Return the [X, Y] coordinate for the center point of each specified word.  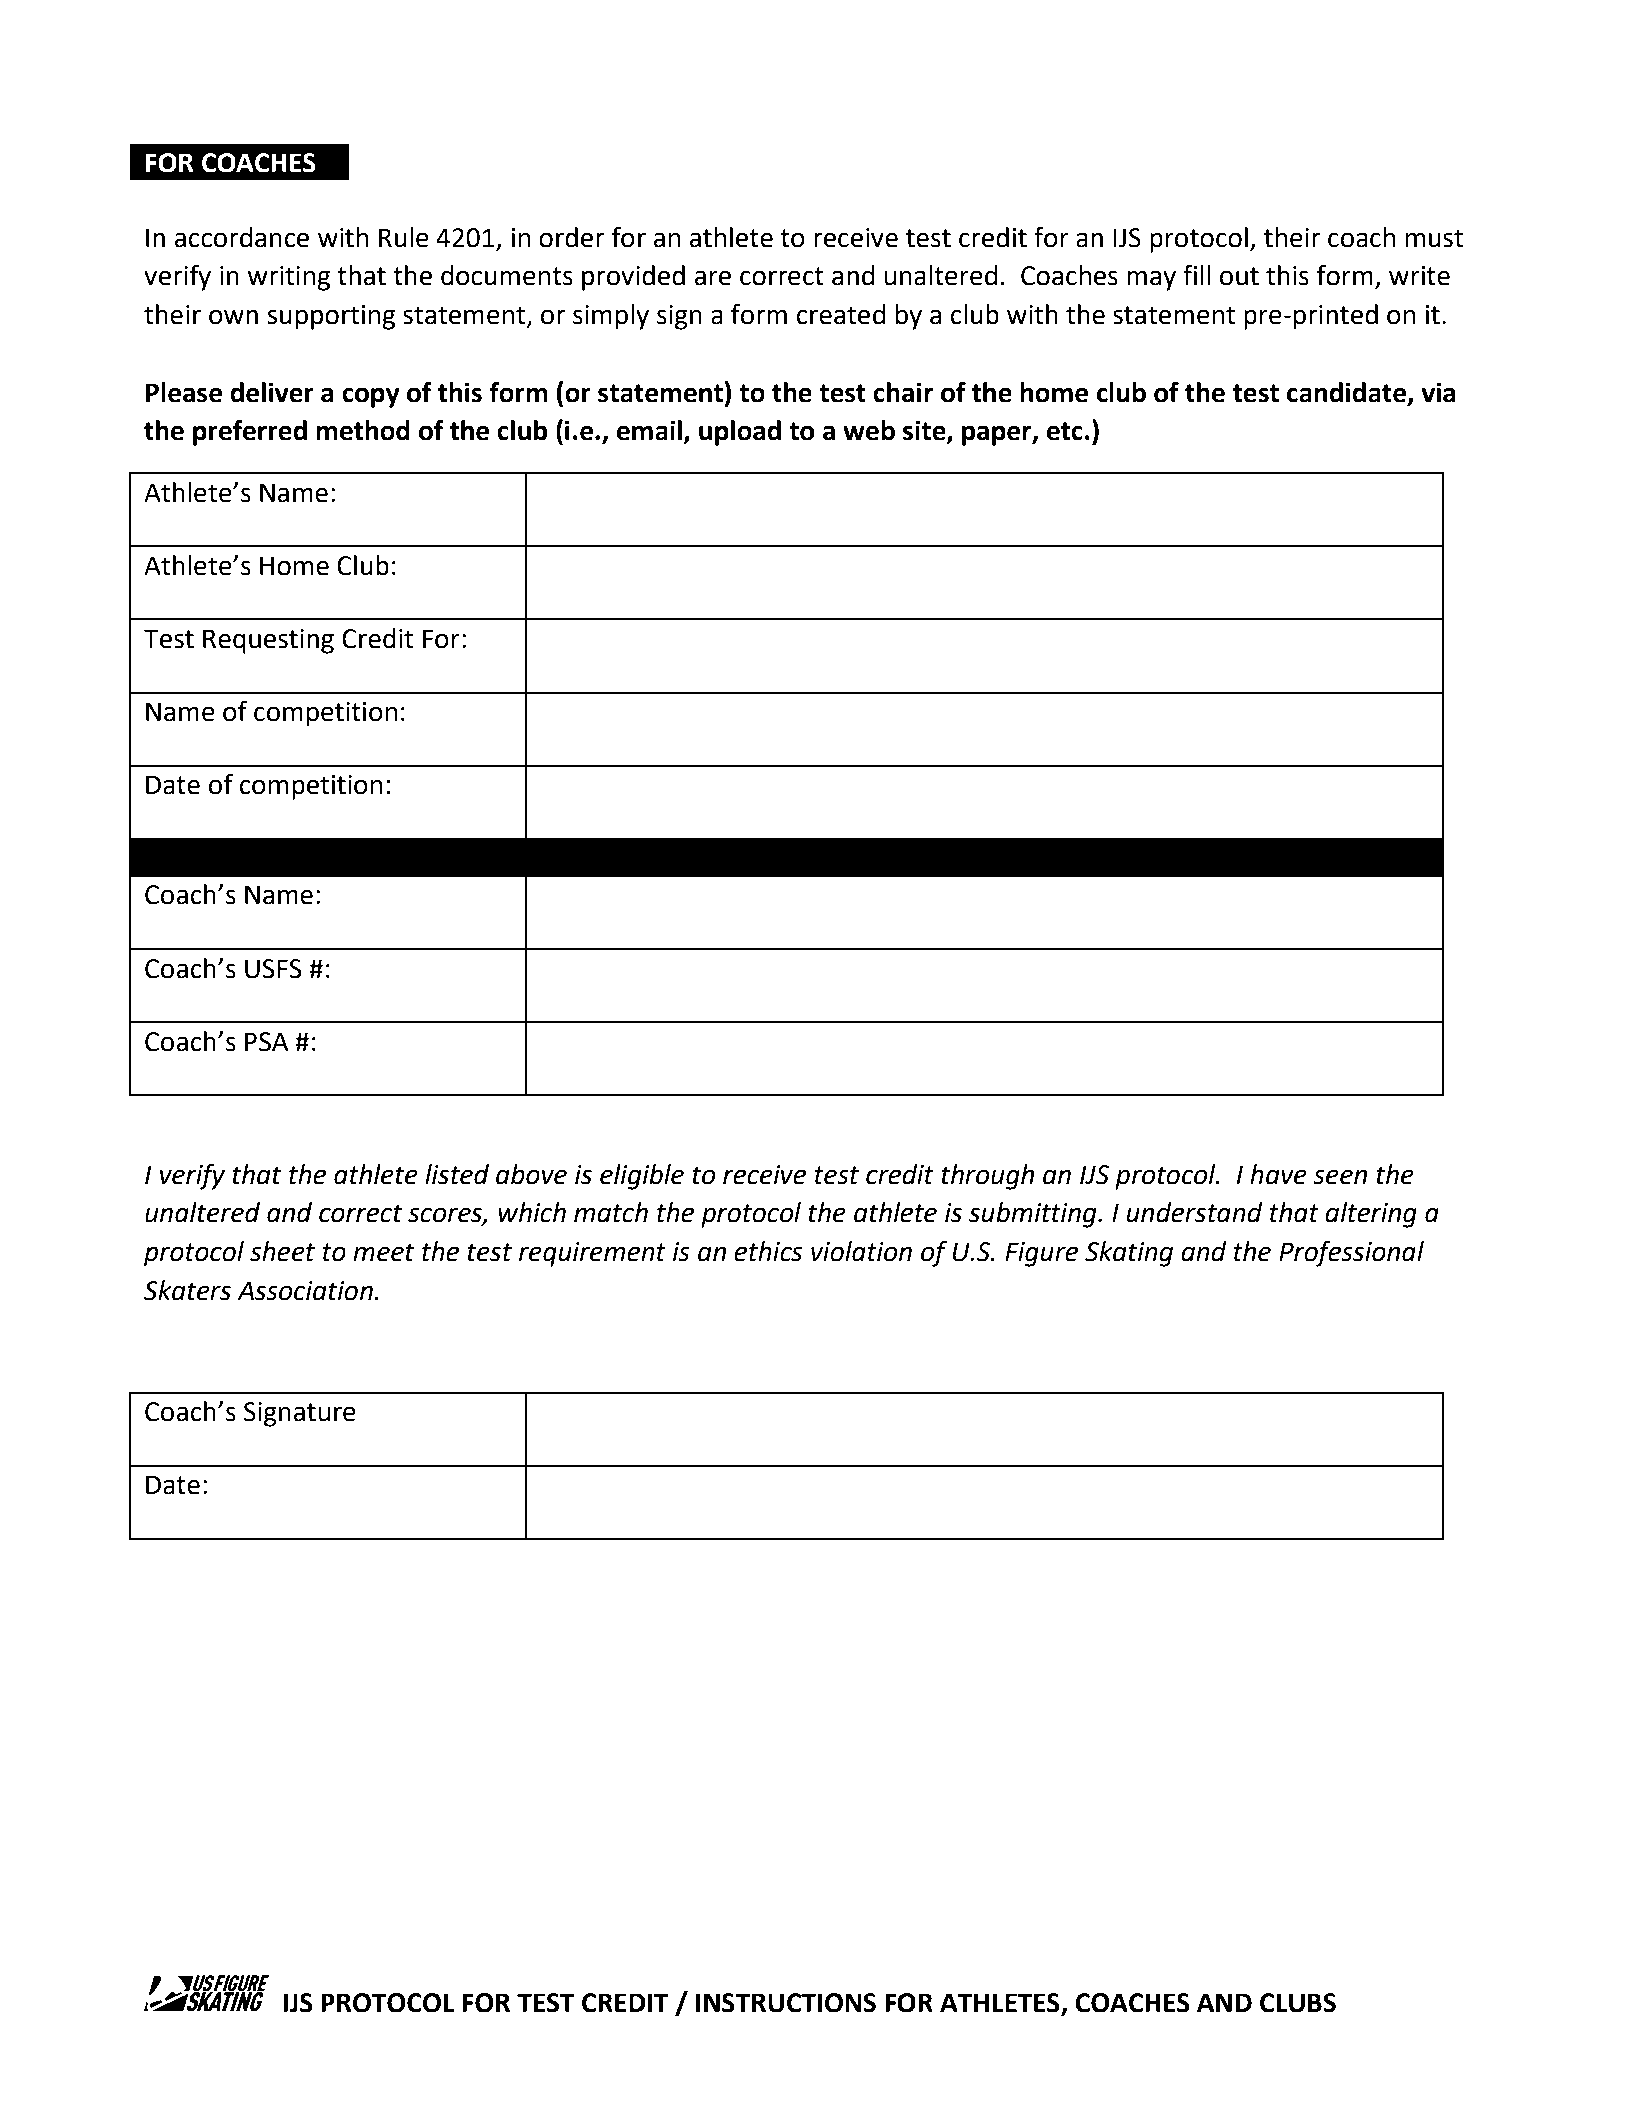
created [841, 314]
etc [1065, 431]
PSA [267, 1042]
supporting [331, 317]
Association [305, 1291]
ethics [768, 1251]
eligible [642, 1177]
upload [740, 433]
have [1278, 1174]
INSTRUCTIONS [786, 2003]
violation [861, 1251]
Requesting [268, 641]
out [1239, 276]
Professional [1351, 1253]
